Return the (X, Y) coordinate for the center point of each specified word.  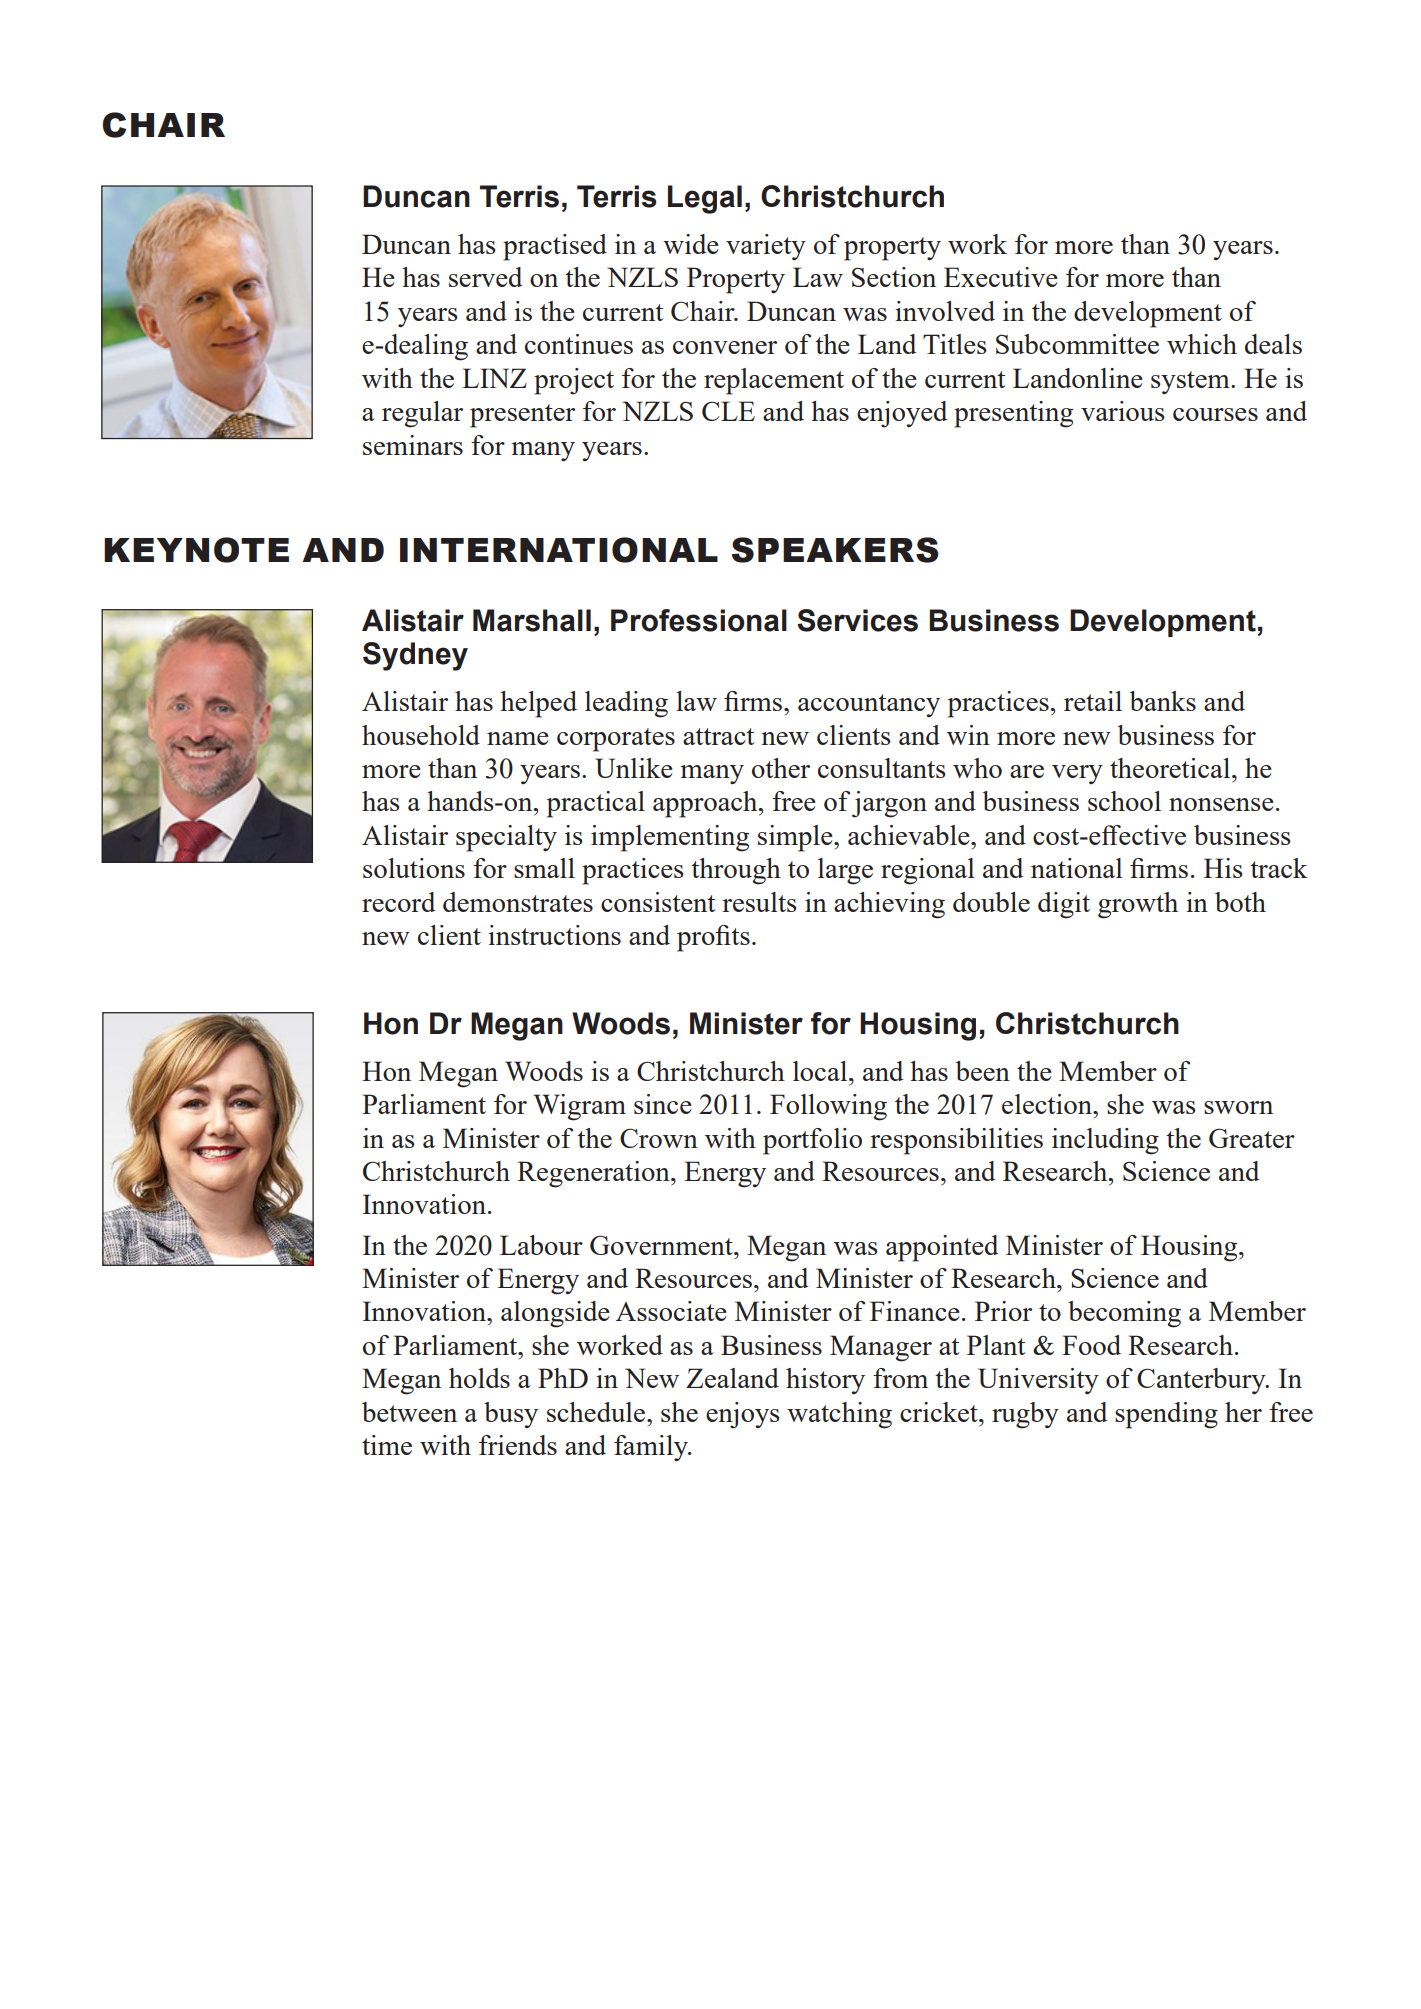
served (485, 277)
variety (766, 247)
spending (1166, 1415)
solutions (414, 868)
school (1124, 801)
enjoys (742, 1415)
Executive (1001, 277)
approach (706, 804)
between (409, 1412)
